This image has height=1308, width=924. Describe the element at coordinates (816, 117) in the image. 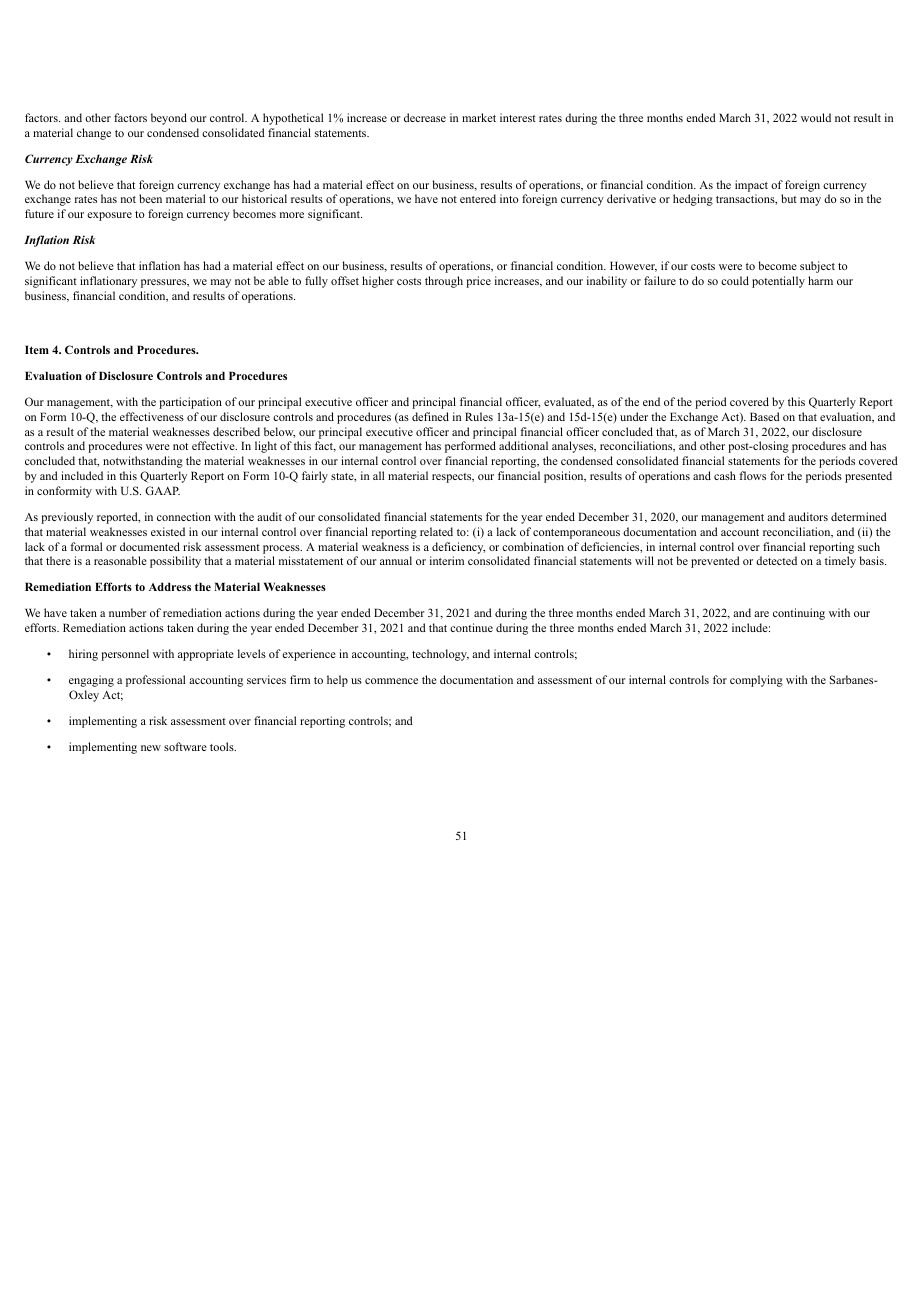

I see `would` at that location.
